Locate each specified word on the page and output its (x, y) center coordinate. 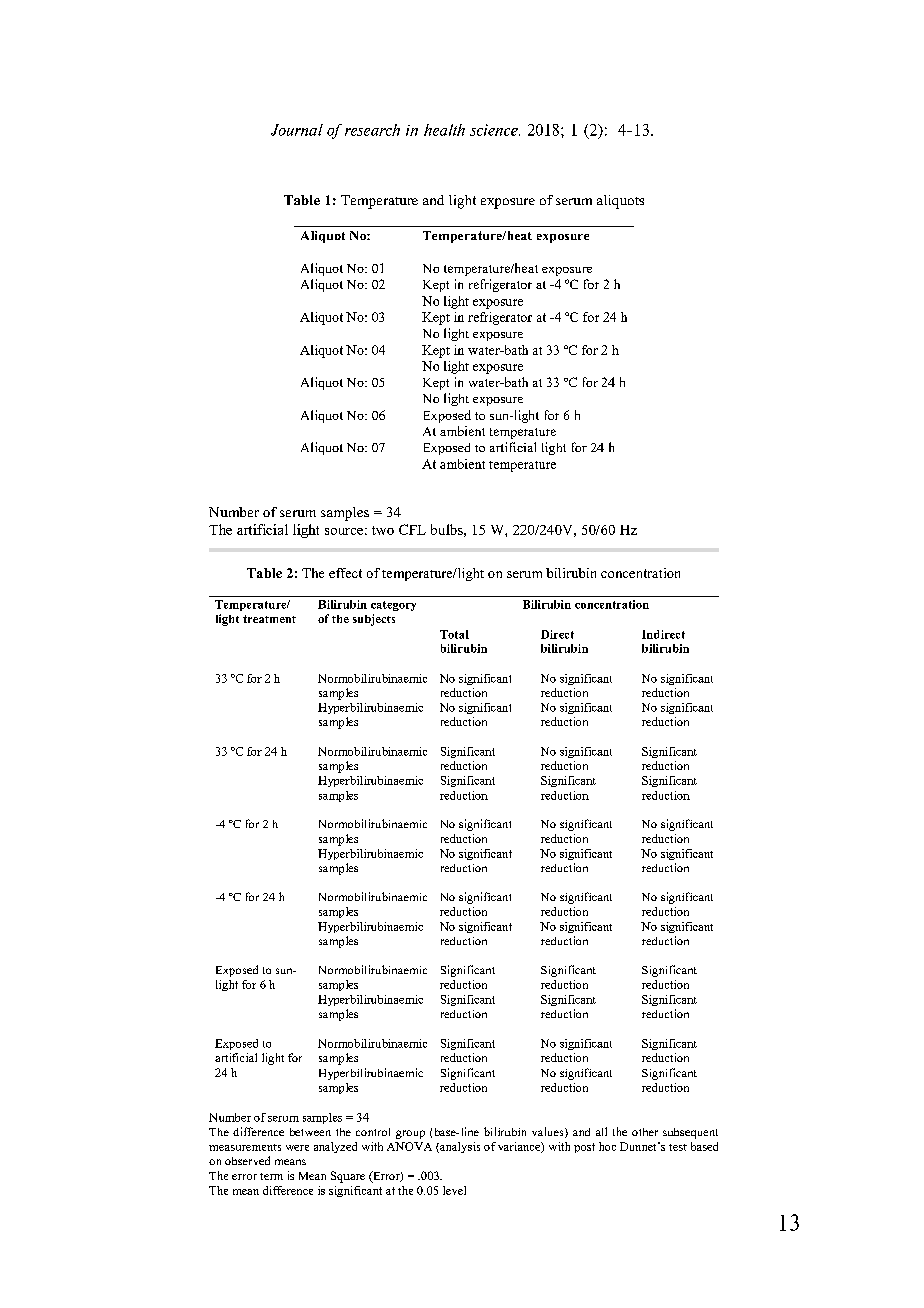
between (310, 1132)
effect (345, 573)
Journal (297, 130)
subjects (374, 620)
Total (454, 634)
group (410, 1134)
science (495, 130)
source (344, 531)
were (297, 1148)
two (383, 530)
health (444, 130)
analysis (459, 1147)
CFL (412, 529)
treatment (269, 619)
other (645, 1132)
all (601, 1131)
